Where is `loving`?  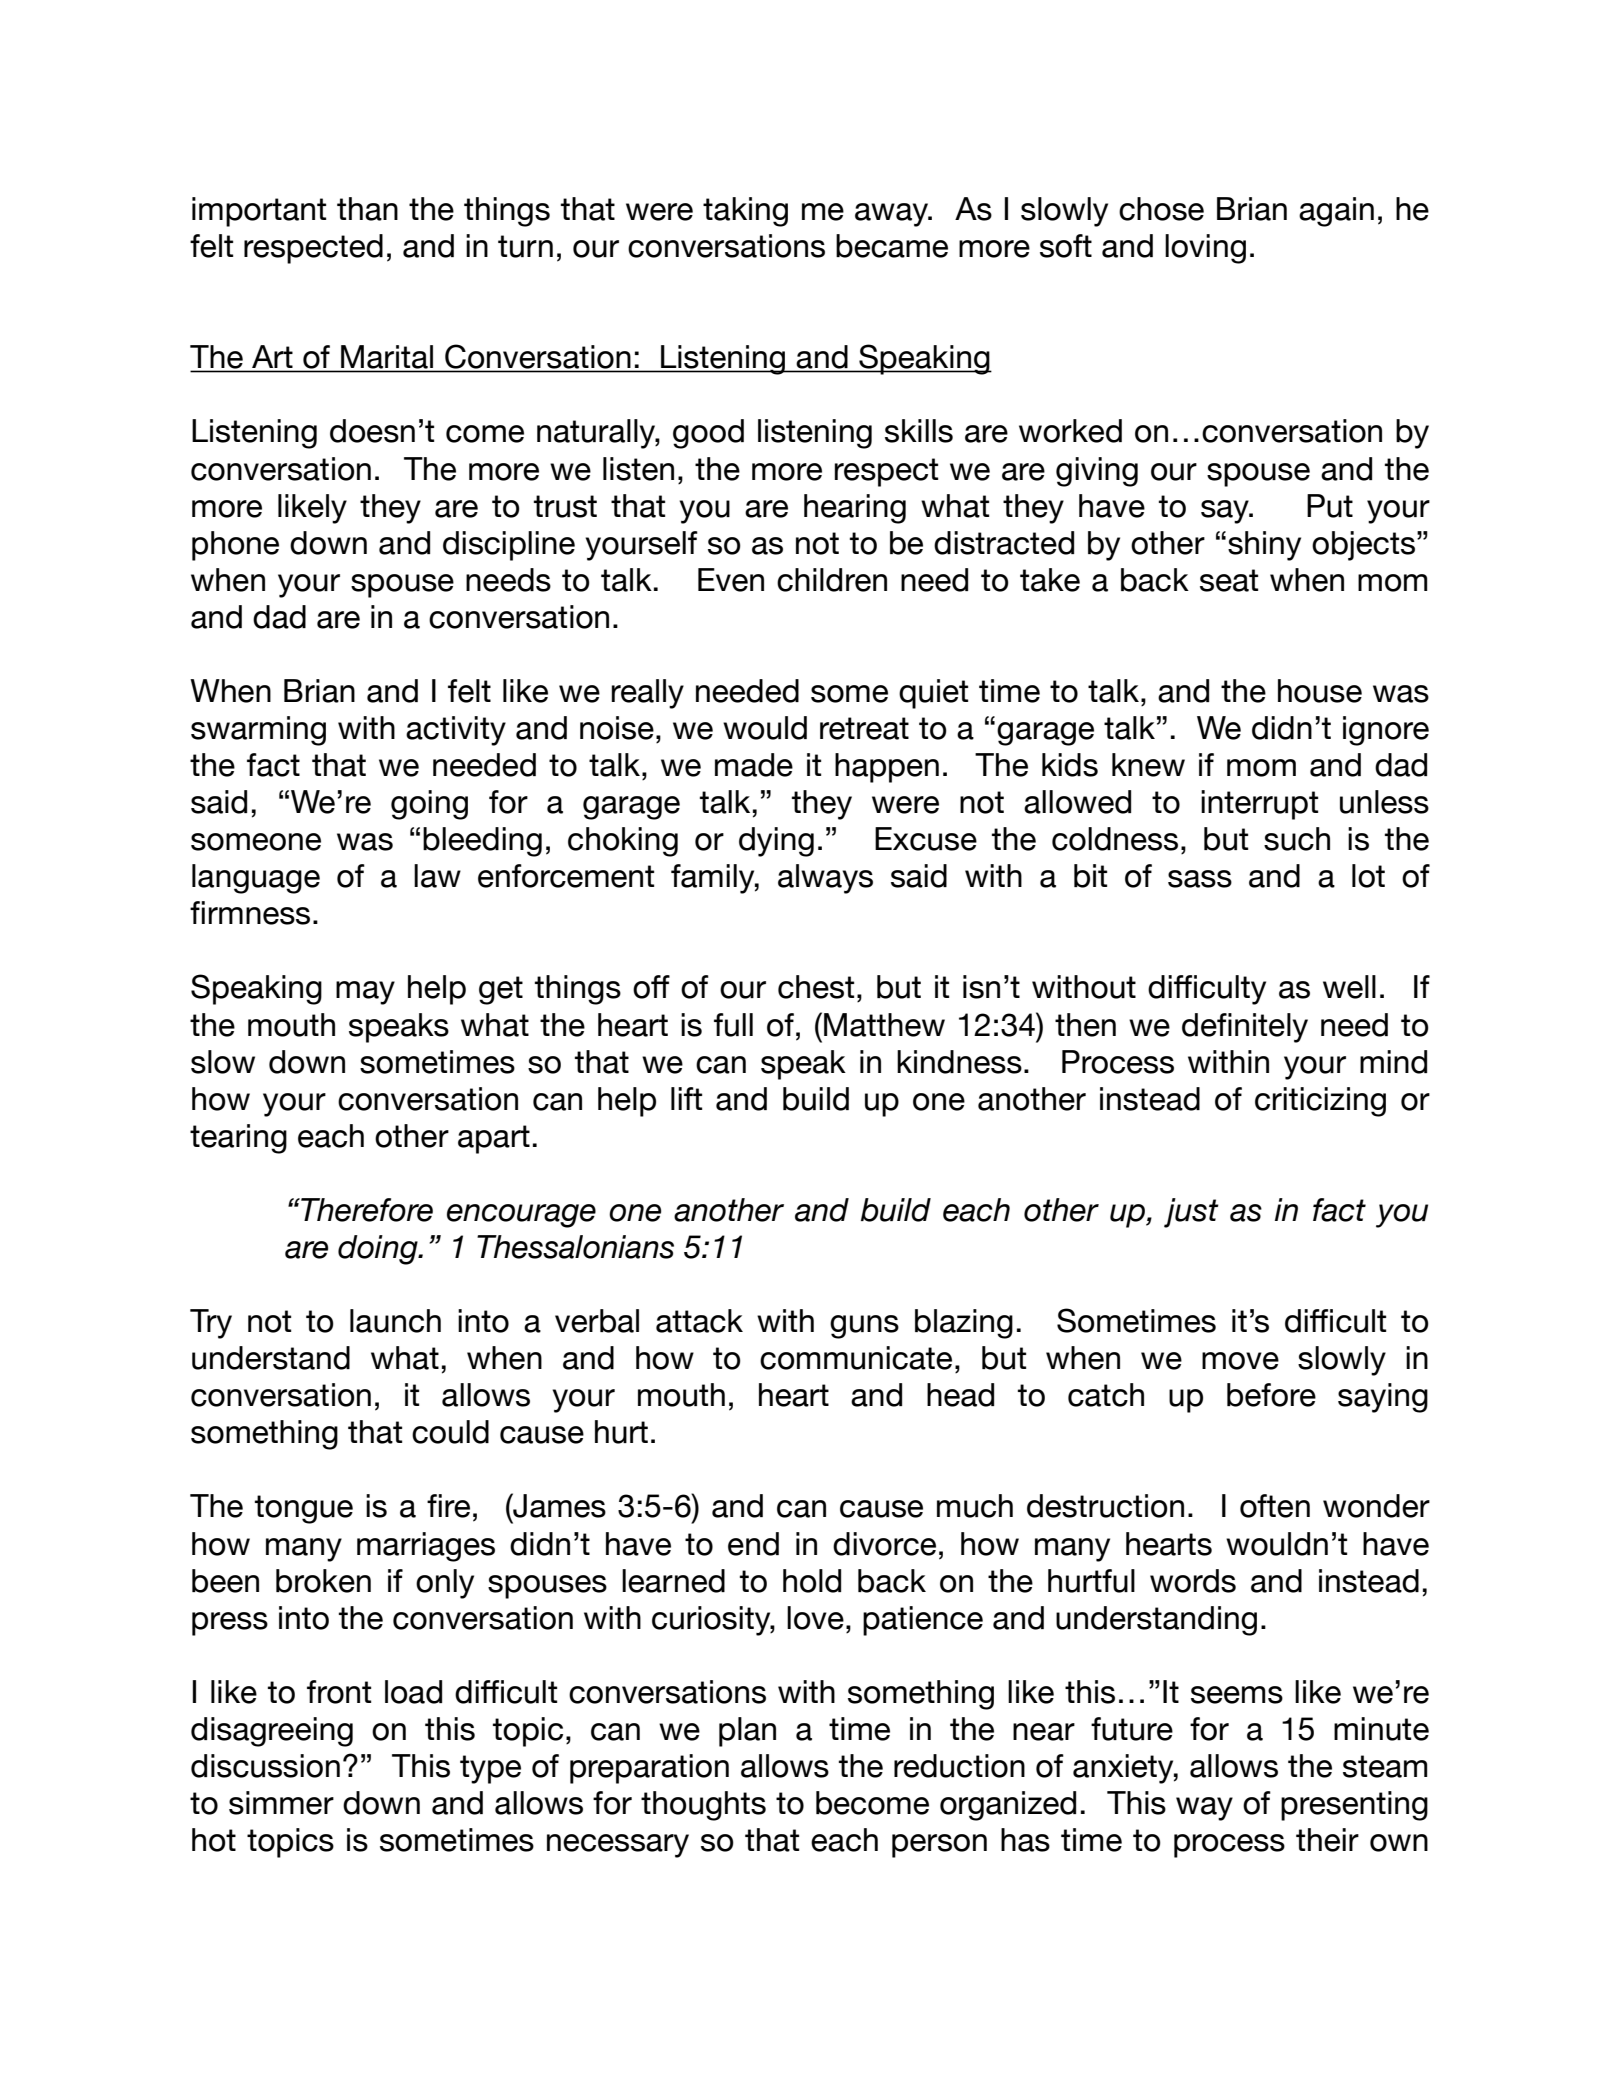 loving is located at coordinates (1205, 249).
